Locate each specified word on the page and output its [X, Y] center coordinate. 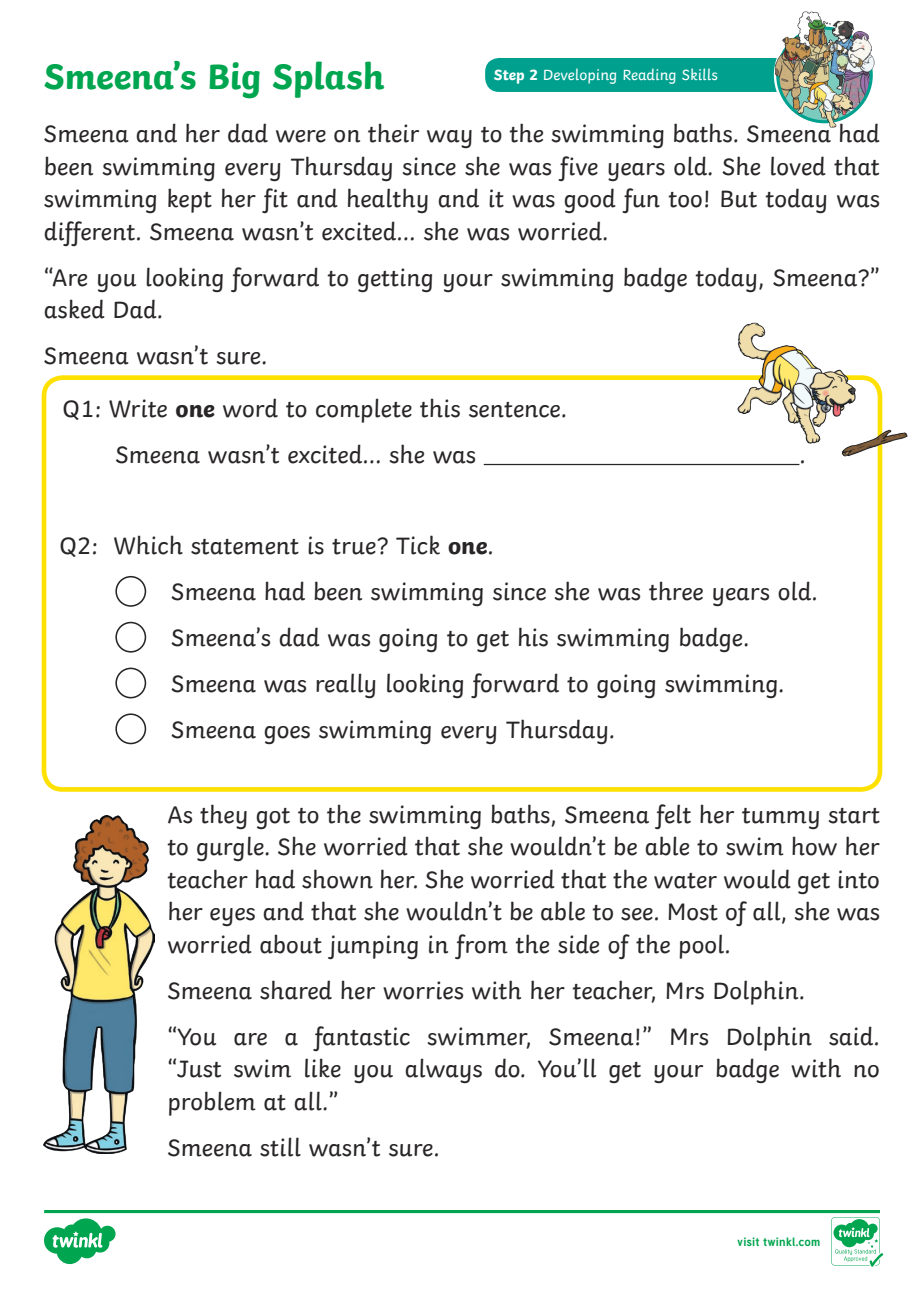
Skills [699, 74]
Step [509, 76]
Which [148, 545]
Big [234, 80]
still [280, 1147]
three [676, 591]
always [443, 1070]
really [345, 686]
